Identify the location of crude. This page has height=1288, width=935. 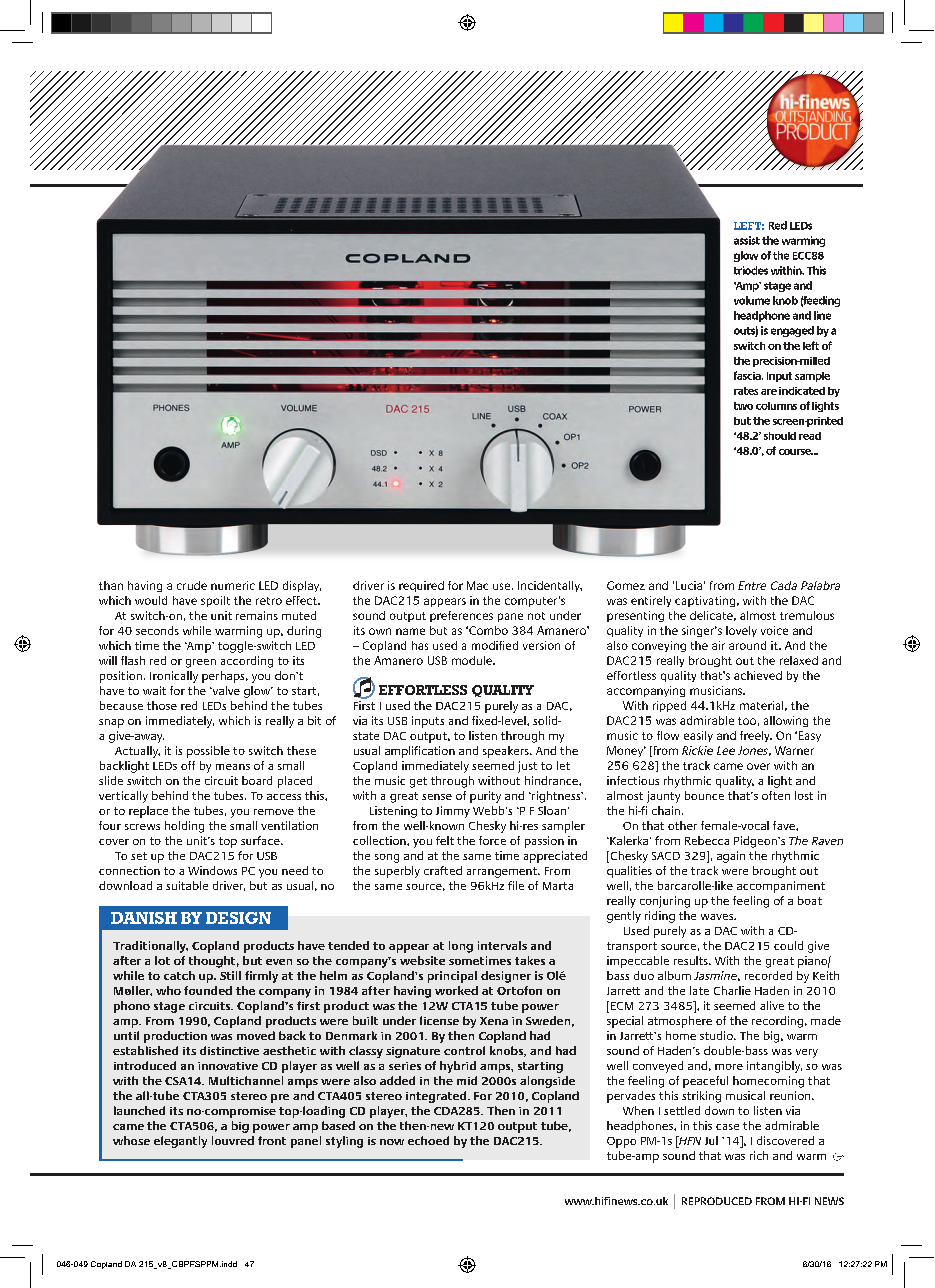
(192, 585).
